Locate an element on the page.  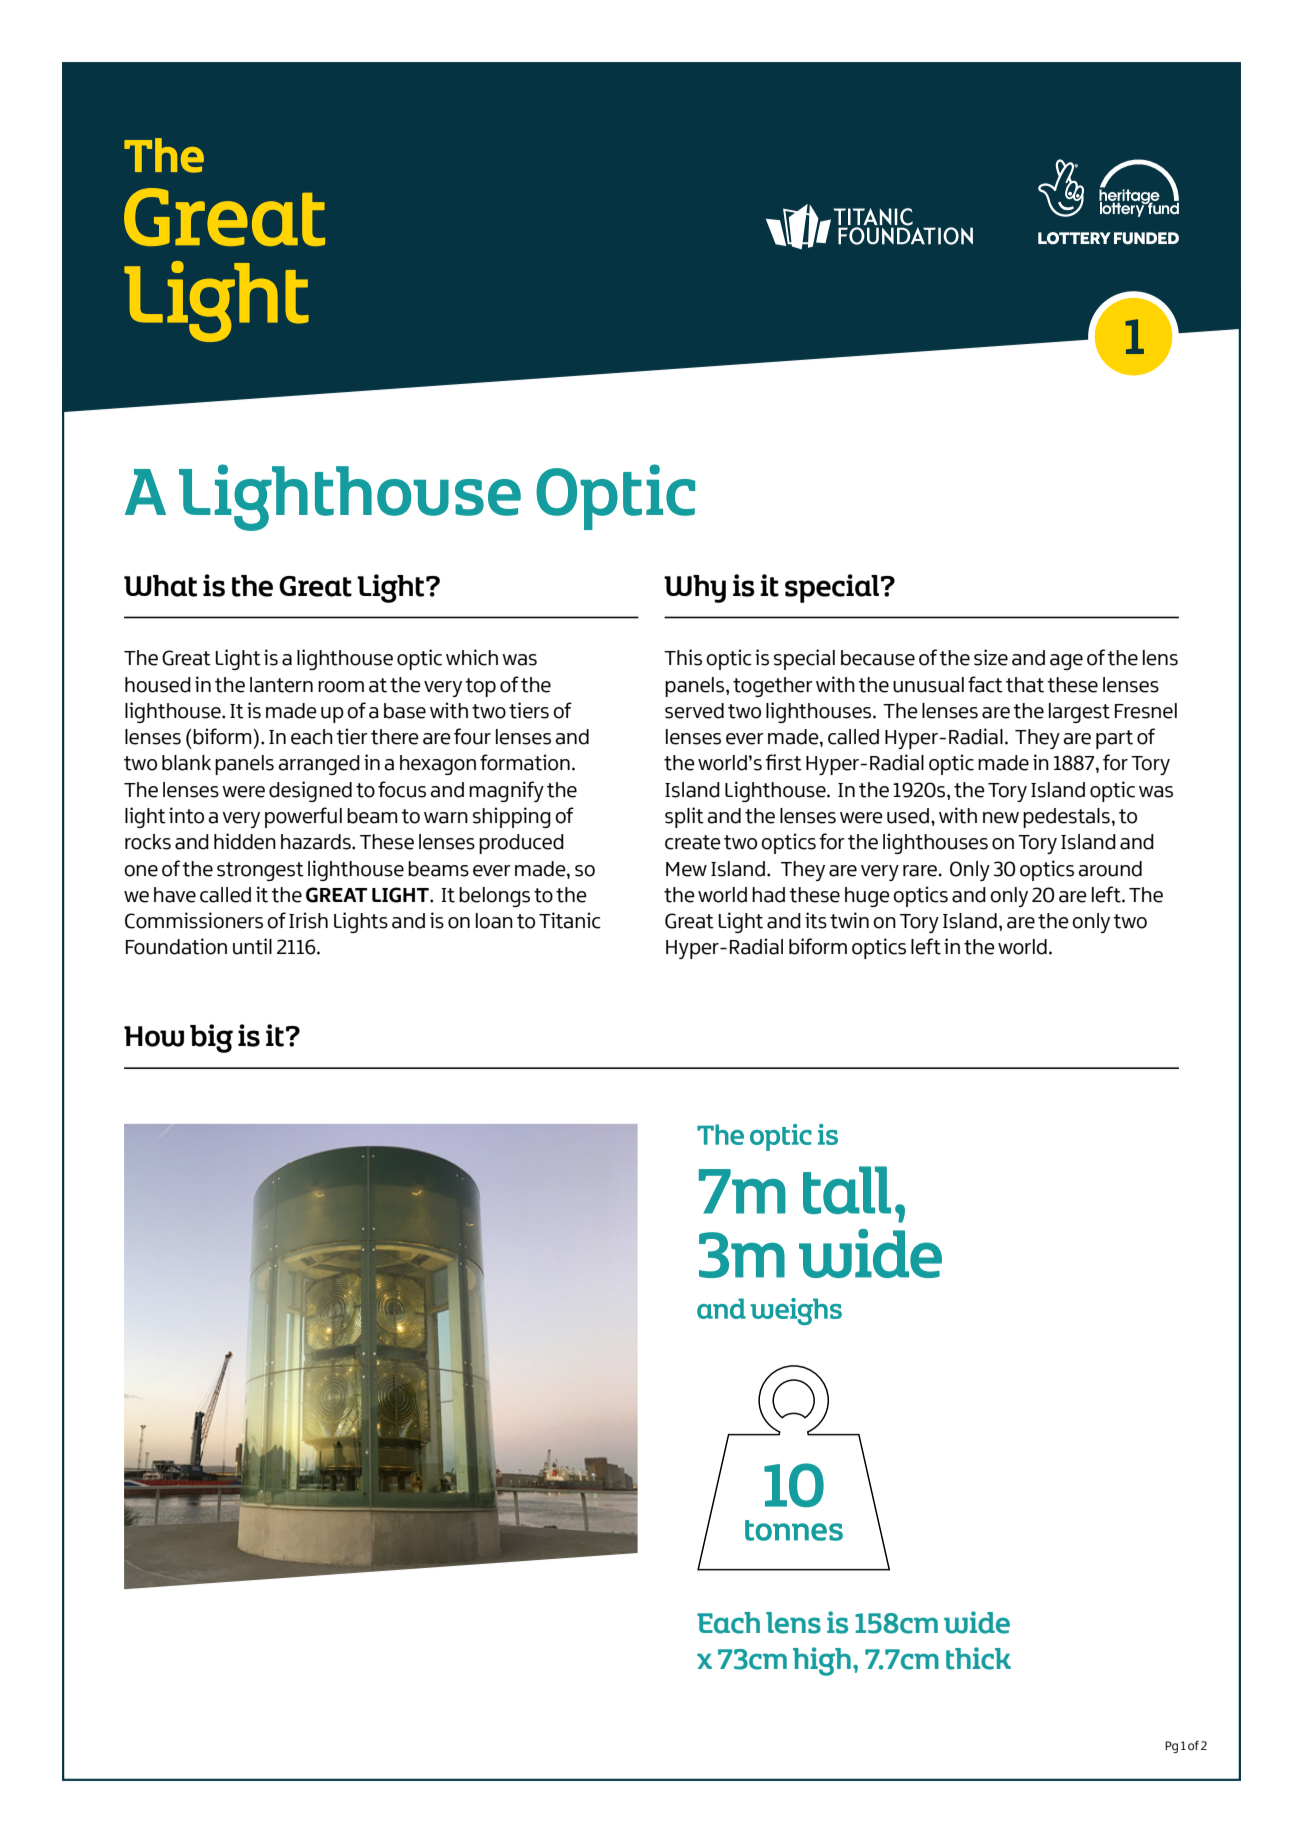
How is located at coordinates (154, 1036).
